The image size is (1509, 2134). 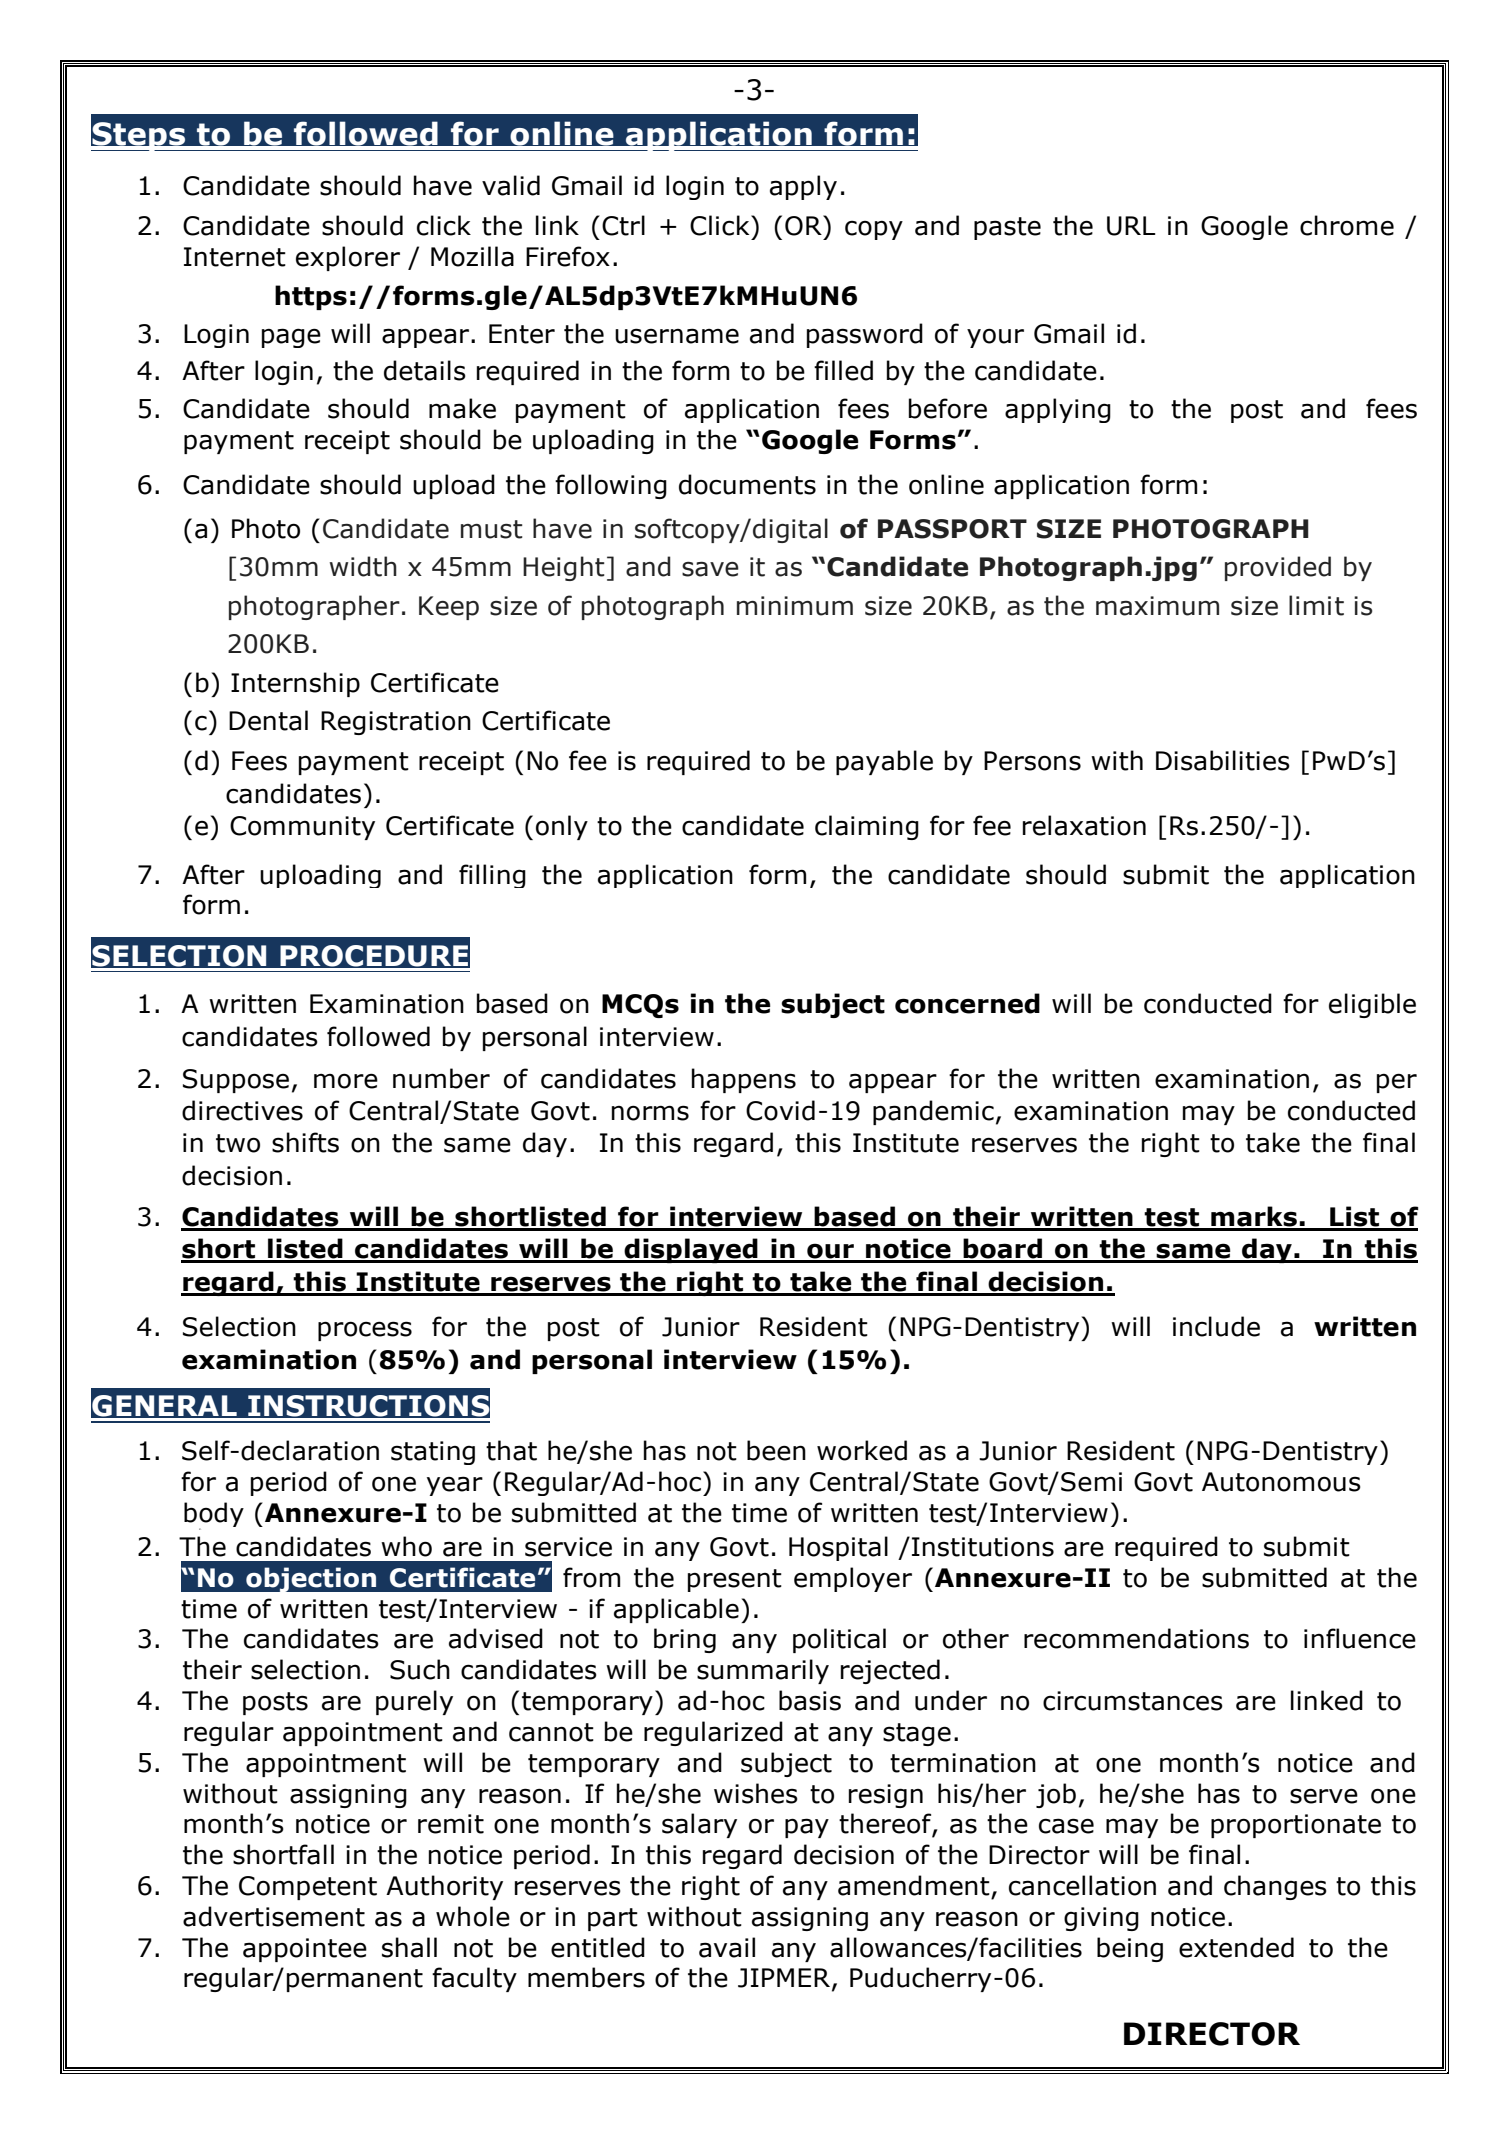 I want to click on URL, so click(x=1131, y=226).
